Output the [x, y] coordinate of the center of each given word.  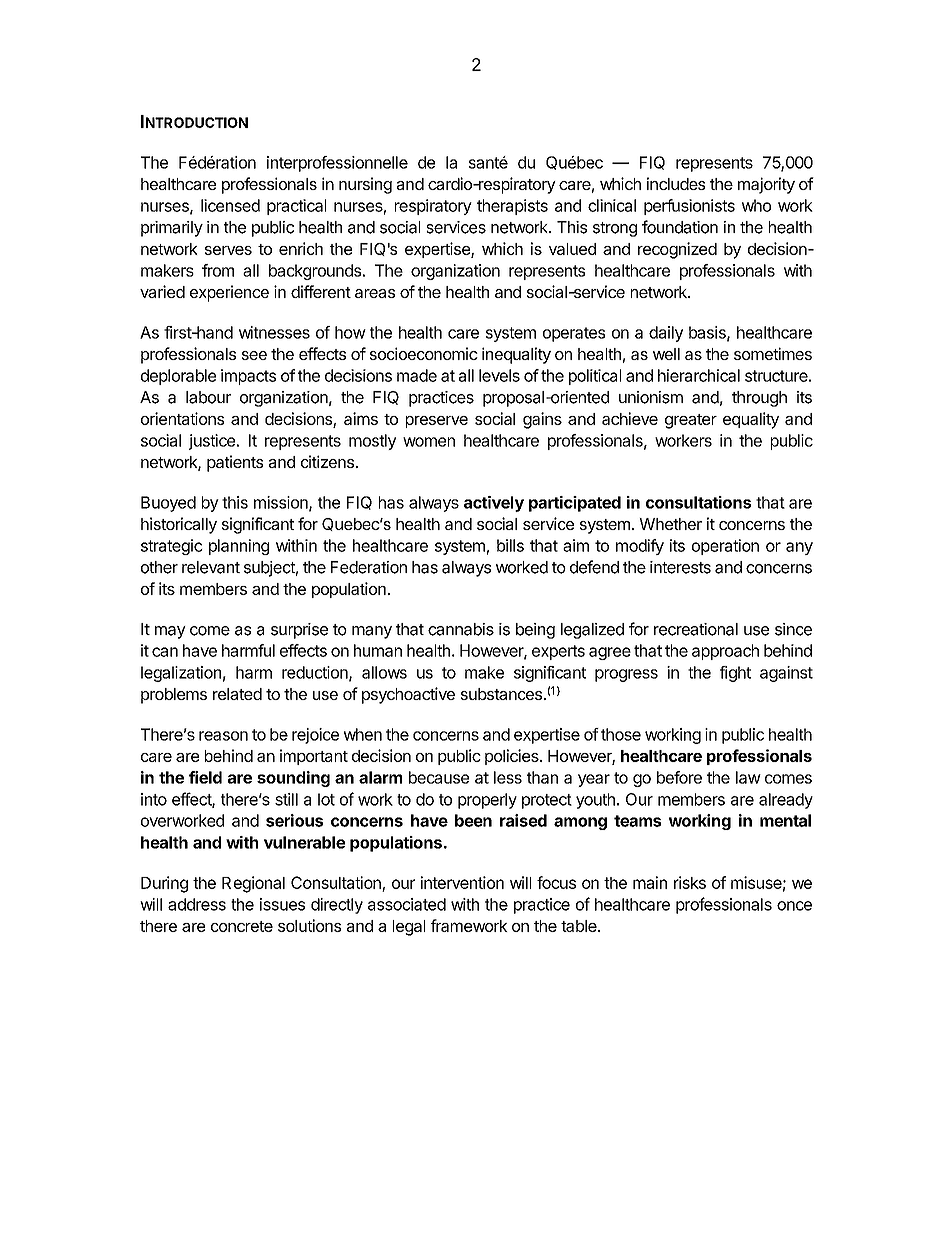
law [748, 777]
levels [499, 375]
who [756, 205]
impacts [248, 377]
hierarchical [699, 375]
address [197, 904]
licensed [230, 205]
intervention [462, 882]
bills [510, 545]
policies [513, 757]
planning [239, 547]
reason [223, 736]
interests [680, 567]
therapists [512, 207]
